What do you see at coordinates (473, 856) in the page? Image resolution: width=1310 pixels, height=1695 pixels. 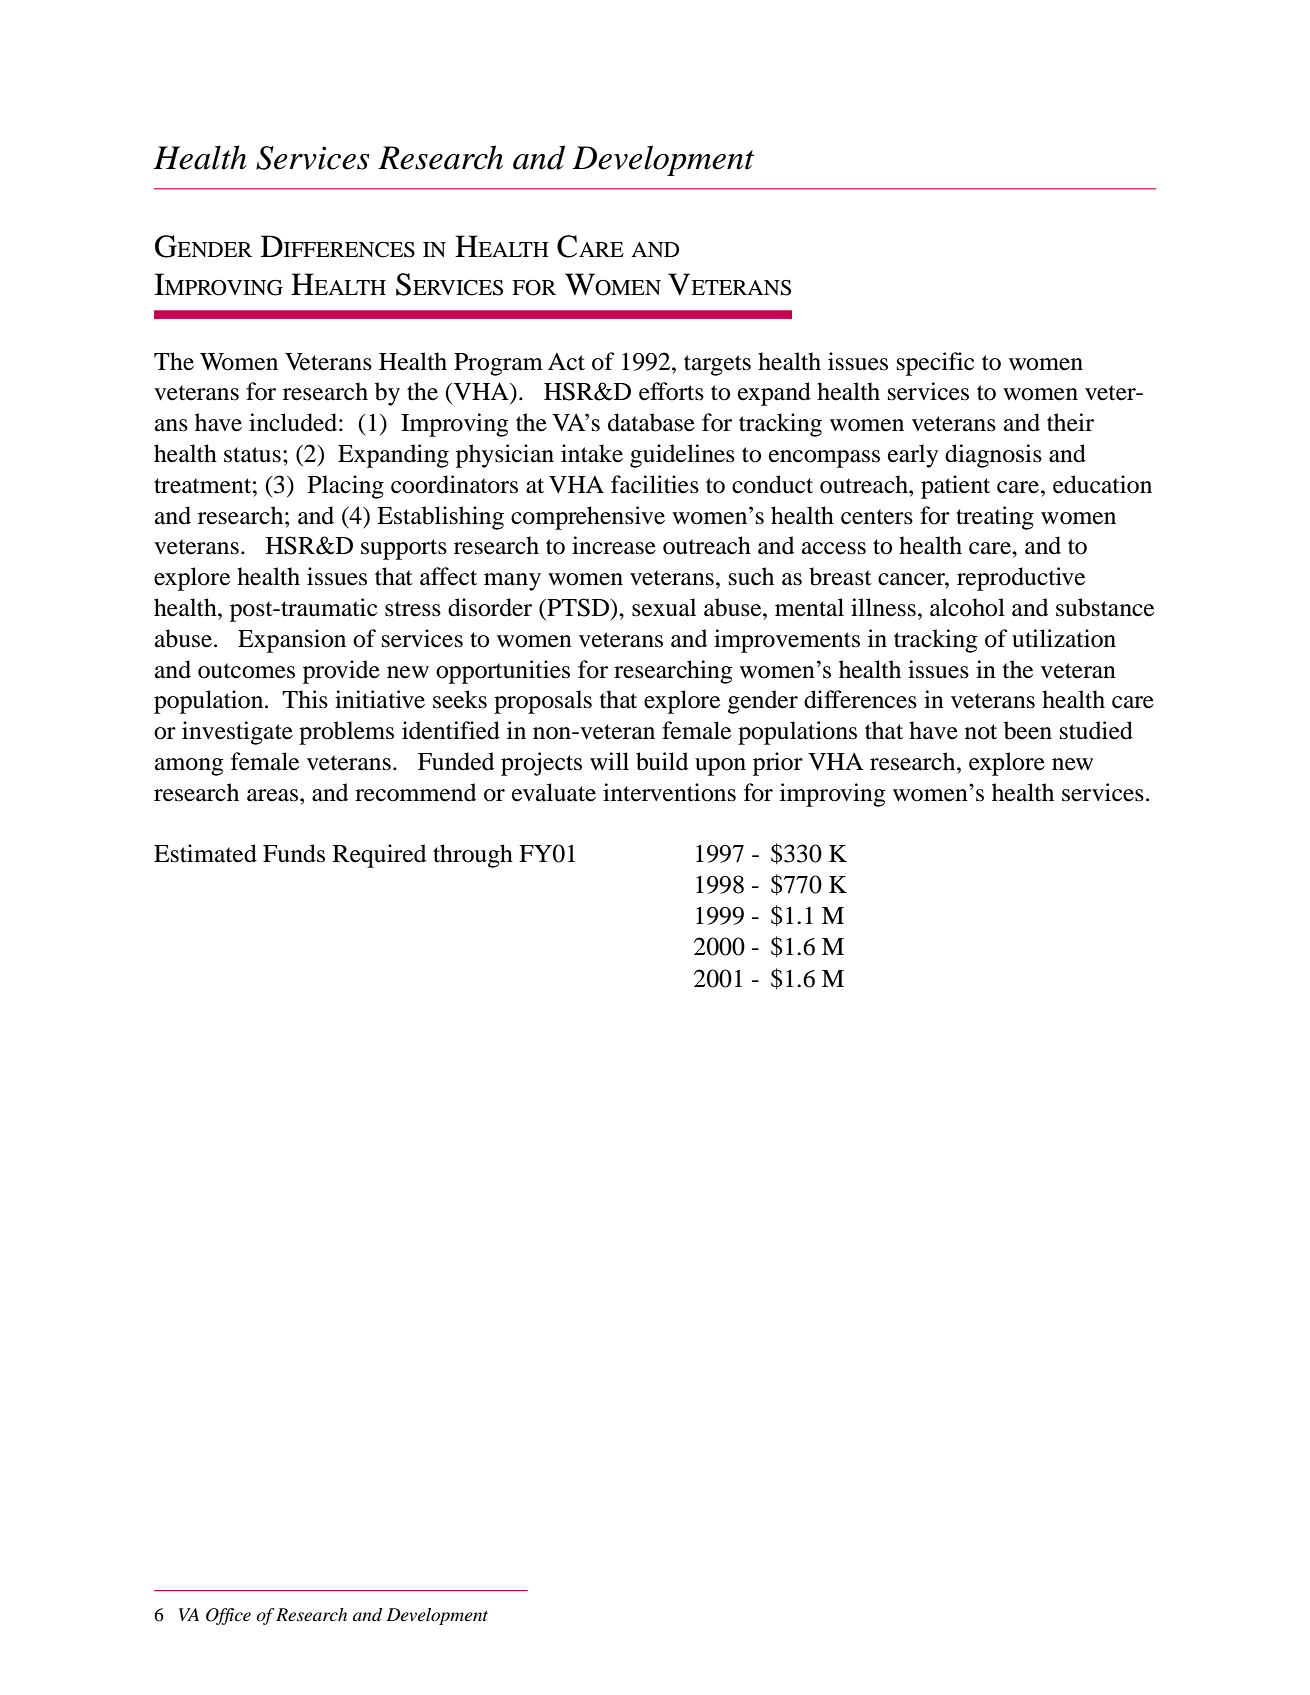 I see `through` at bounding box center [473, 856].
